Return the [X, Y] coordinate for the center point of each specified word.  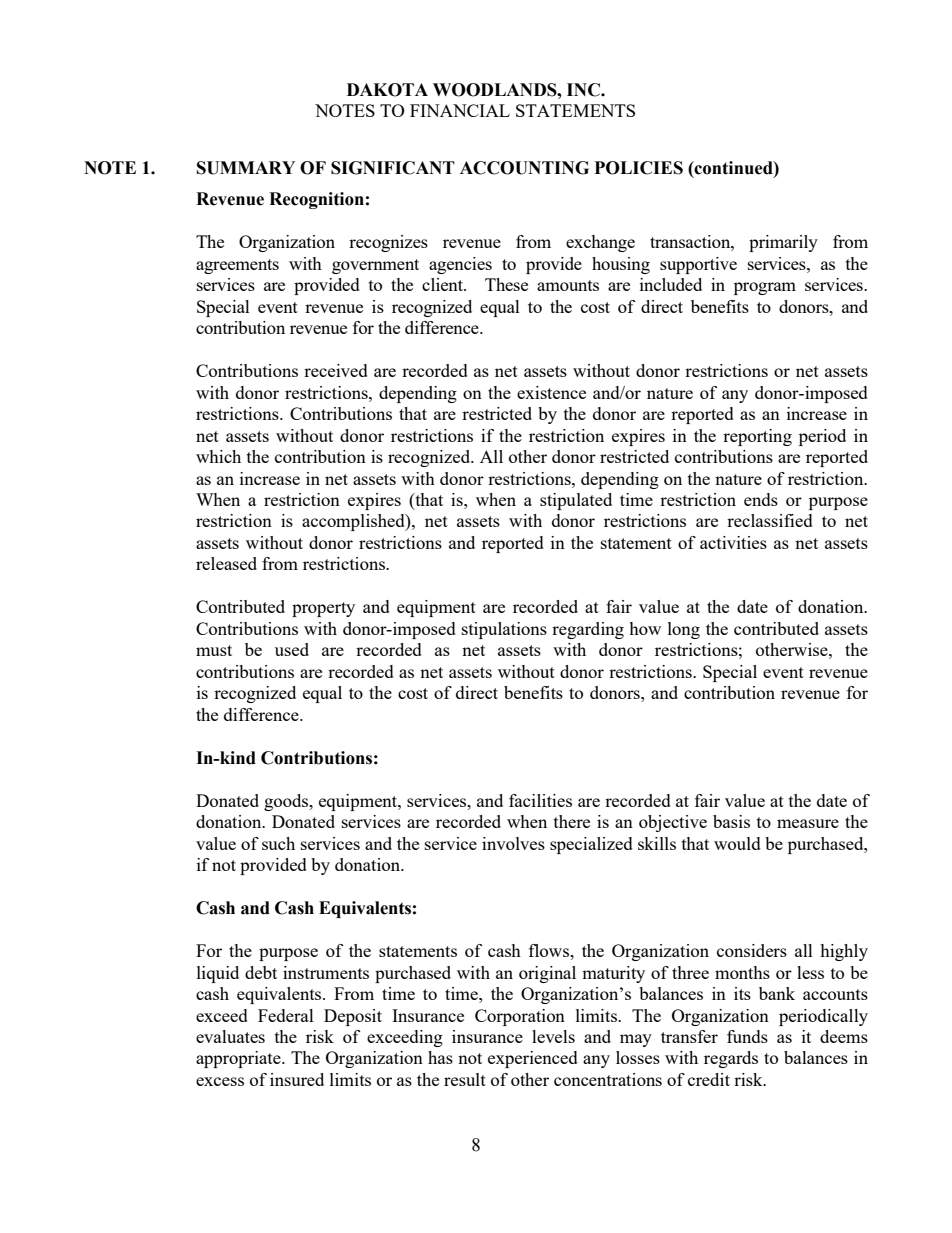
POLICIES [639, 168]
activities [733, 542]
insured [297, 1079]
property [323, 609]
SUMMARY [246, 168]
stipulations [504, 630]
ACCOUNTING [524, 168]
